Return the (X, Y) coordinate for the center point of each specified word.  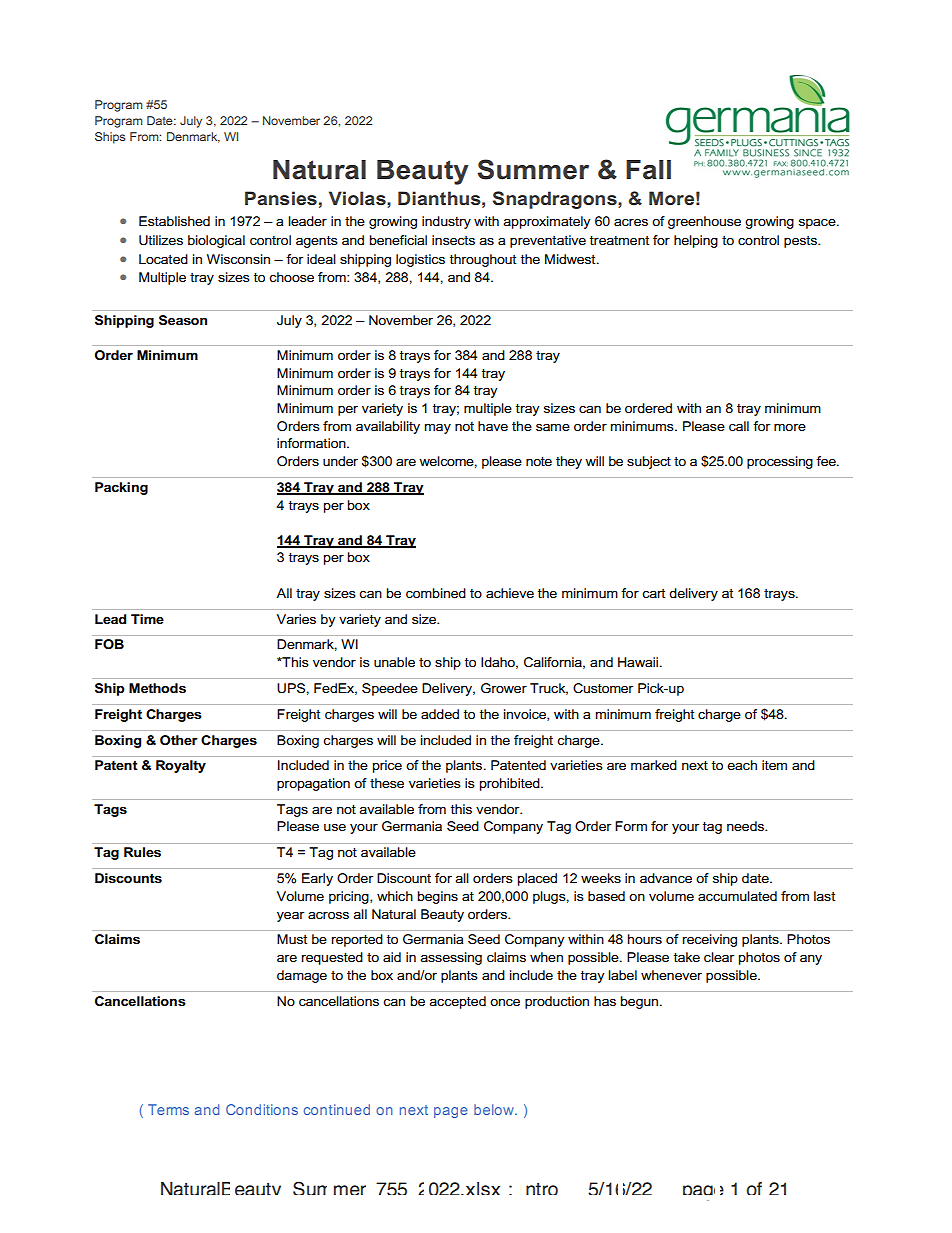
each (742, 765)
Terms (168, 1109)
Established (174, 221)
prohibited (511, 784)
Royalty (181, 766)
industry (446, 222)
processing (780, 462)
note (539, 461)
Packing (121, 488)
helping (696, 241)
